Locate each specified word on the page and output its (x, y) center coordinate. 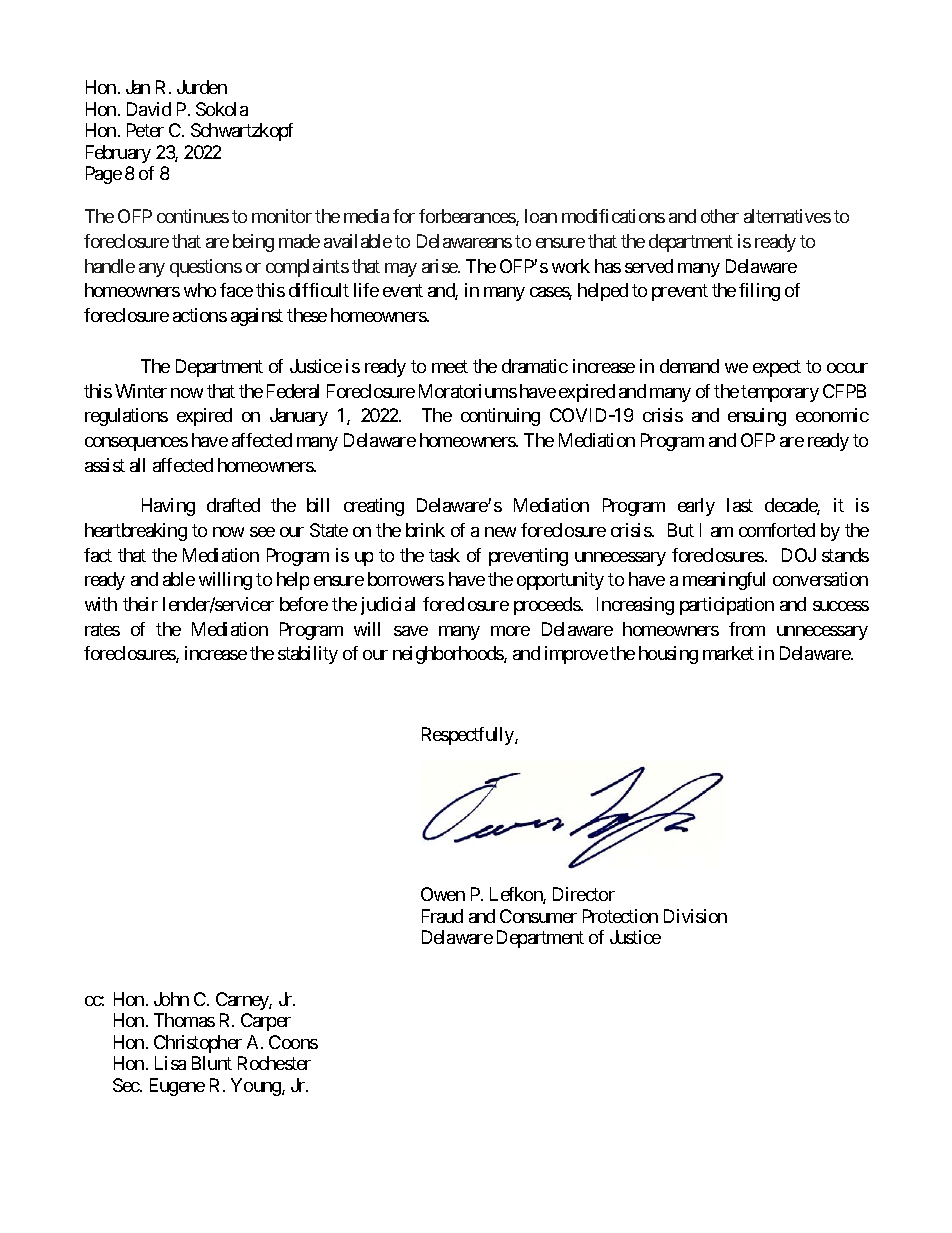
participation (727, 606)
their (140, 604)
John (171, 999)
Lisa (170, 1063)
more (510, 631)
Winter (141, 391)
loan (541, 216)
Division (695, 916)
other (720, 216)
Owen (443, 894)
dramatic (535, 366)
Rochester (274, 1063)
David (149, 109)
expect (777, 368)
